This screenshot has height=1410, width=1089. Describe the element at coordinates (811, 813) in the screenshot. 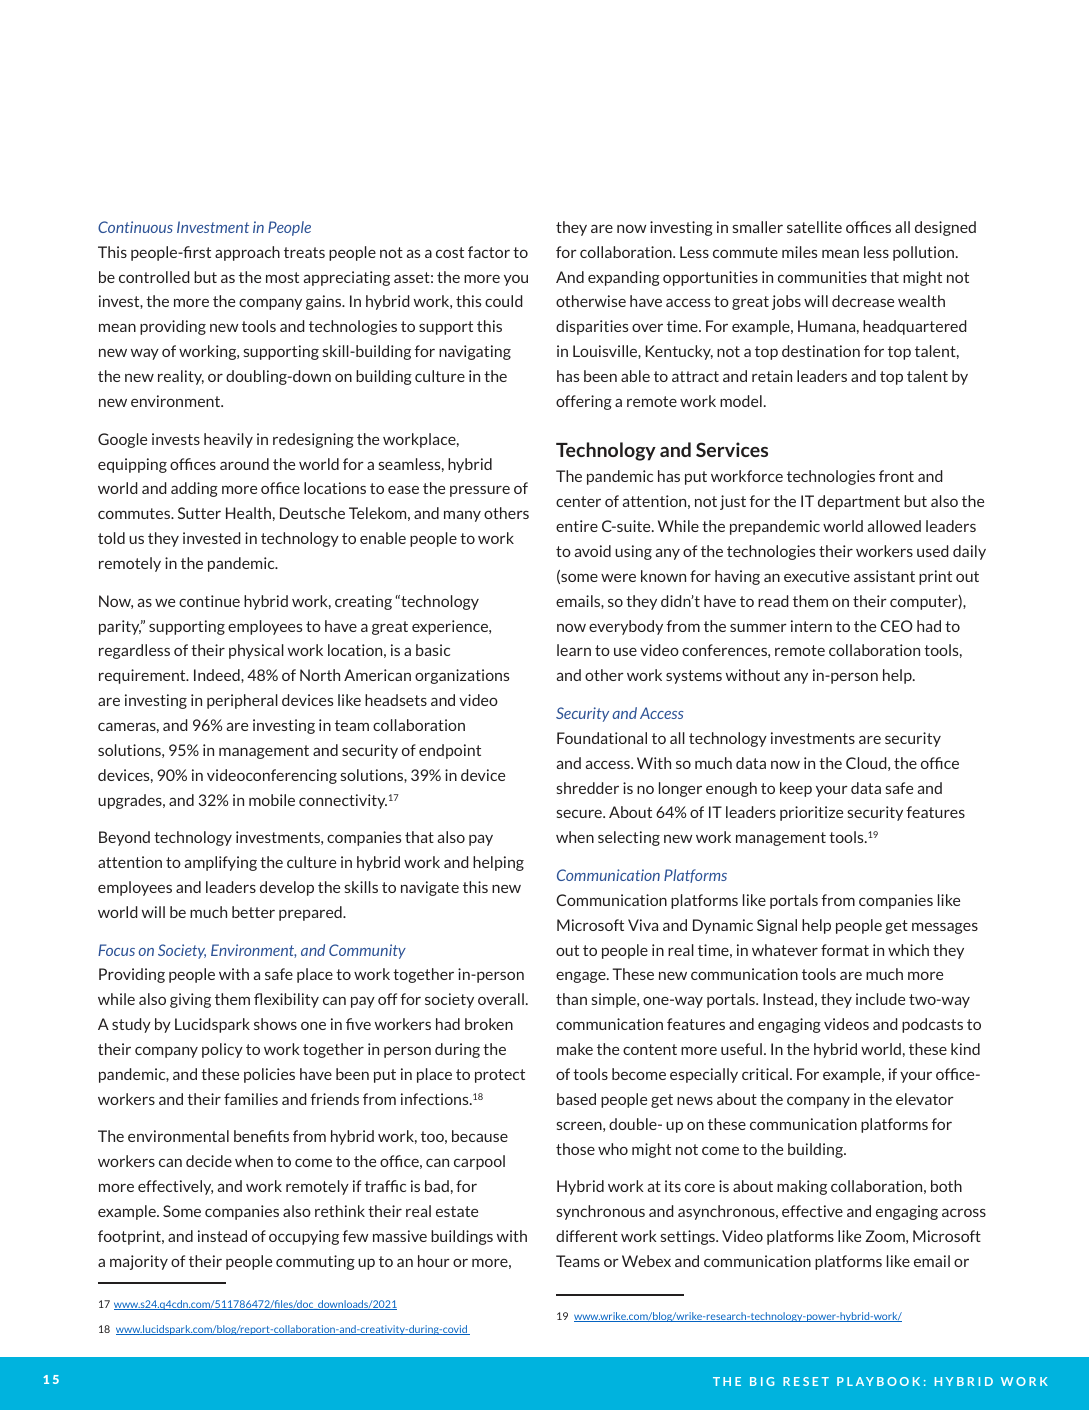

I see `prioritize` at that location.
